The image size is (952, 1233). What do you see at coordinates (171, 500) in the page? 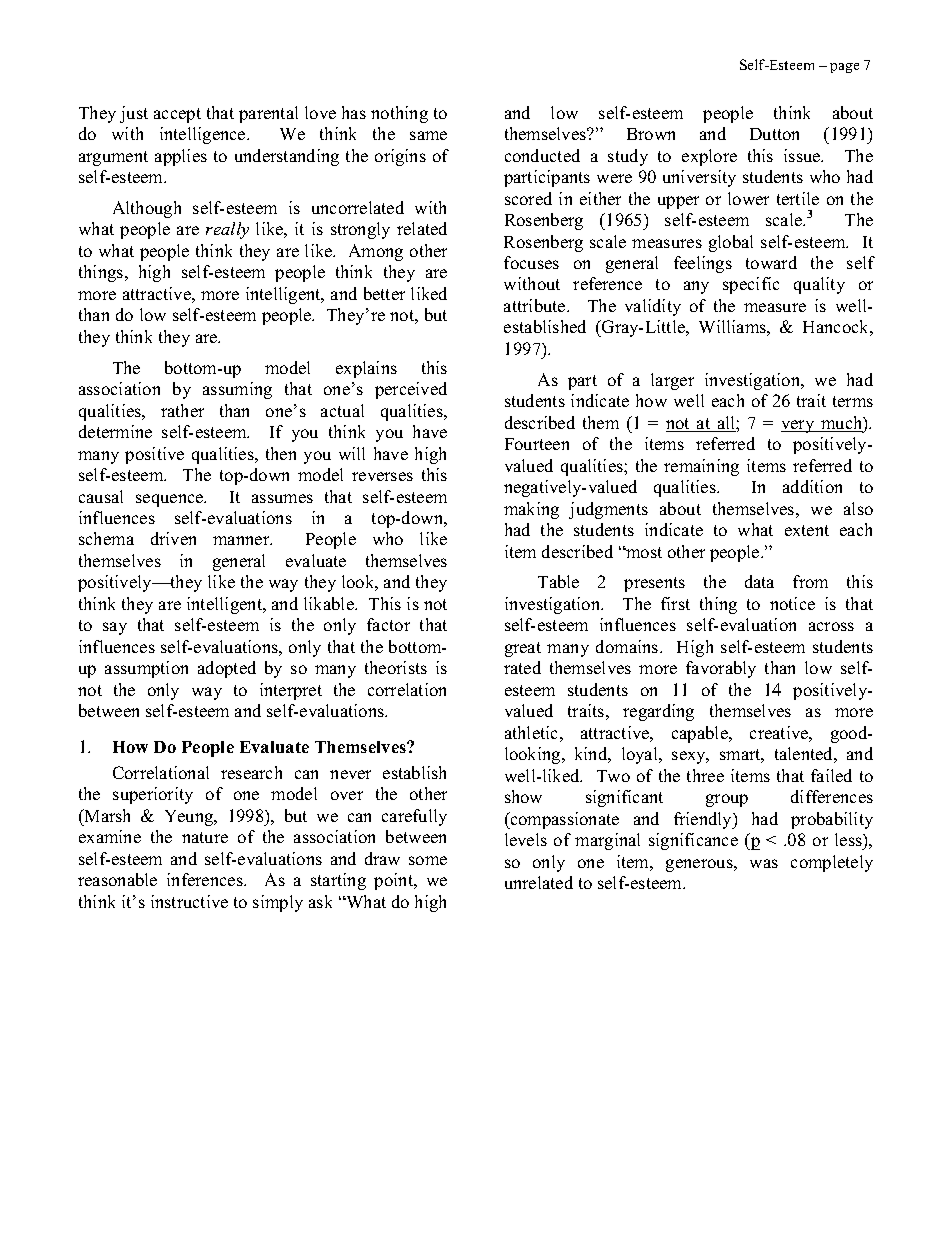
I see `sequence` at bounding box center [171, 500].
